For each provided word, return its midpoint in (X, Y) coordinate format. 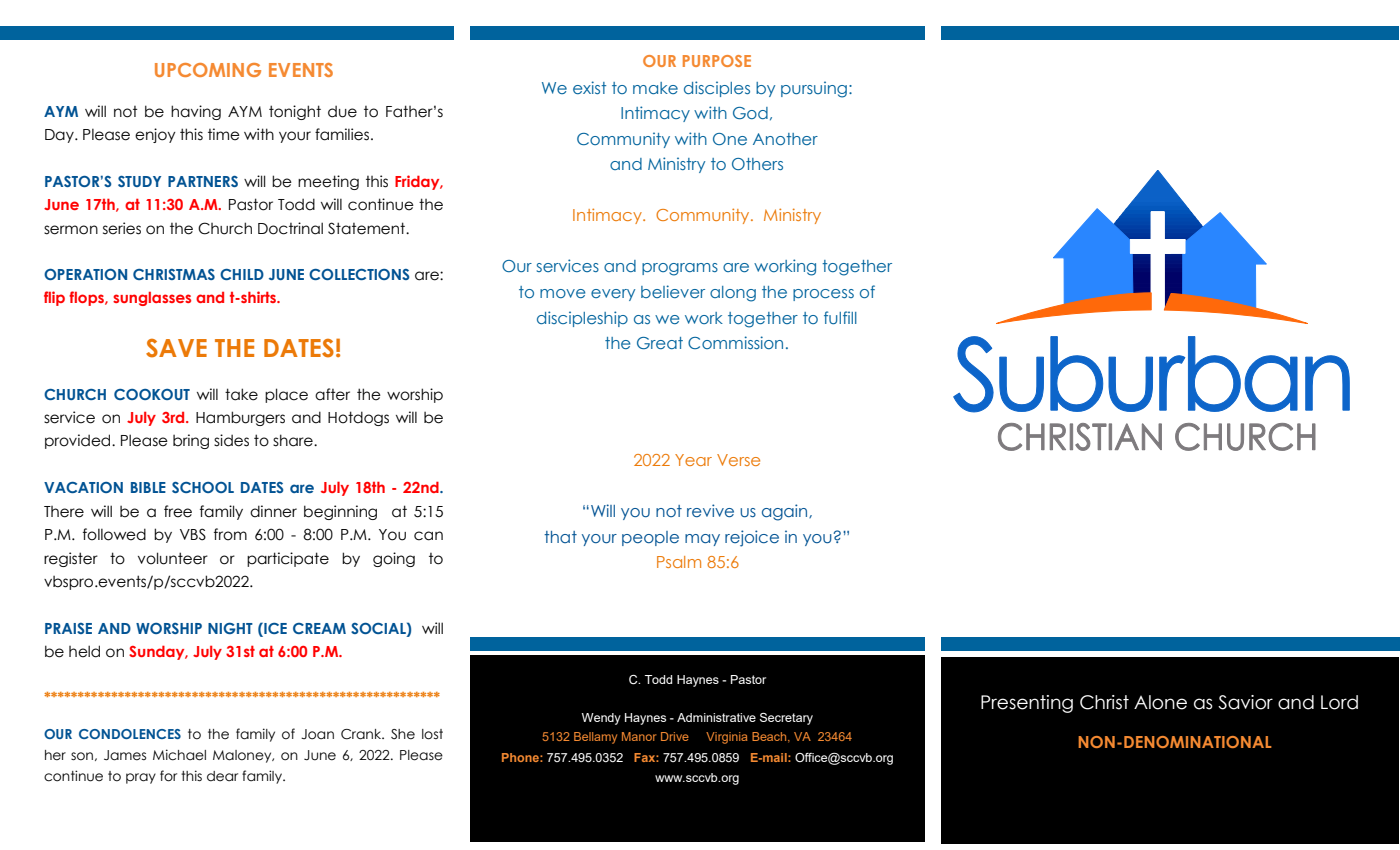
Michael (179, 755)
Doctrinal (290, 228)
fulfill (840, 317)
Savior (1245, 702)
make (655, 88)
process (823, 295)
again (786, 512)
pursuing (814, 89)
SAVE (176, 348)
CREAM (319, 628)
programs (680, 269)
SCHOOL (203, 487)
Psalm (679, 562)
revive (710, 510)
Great (660, 343)
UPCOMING (208, 70)
